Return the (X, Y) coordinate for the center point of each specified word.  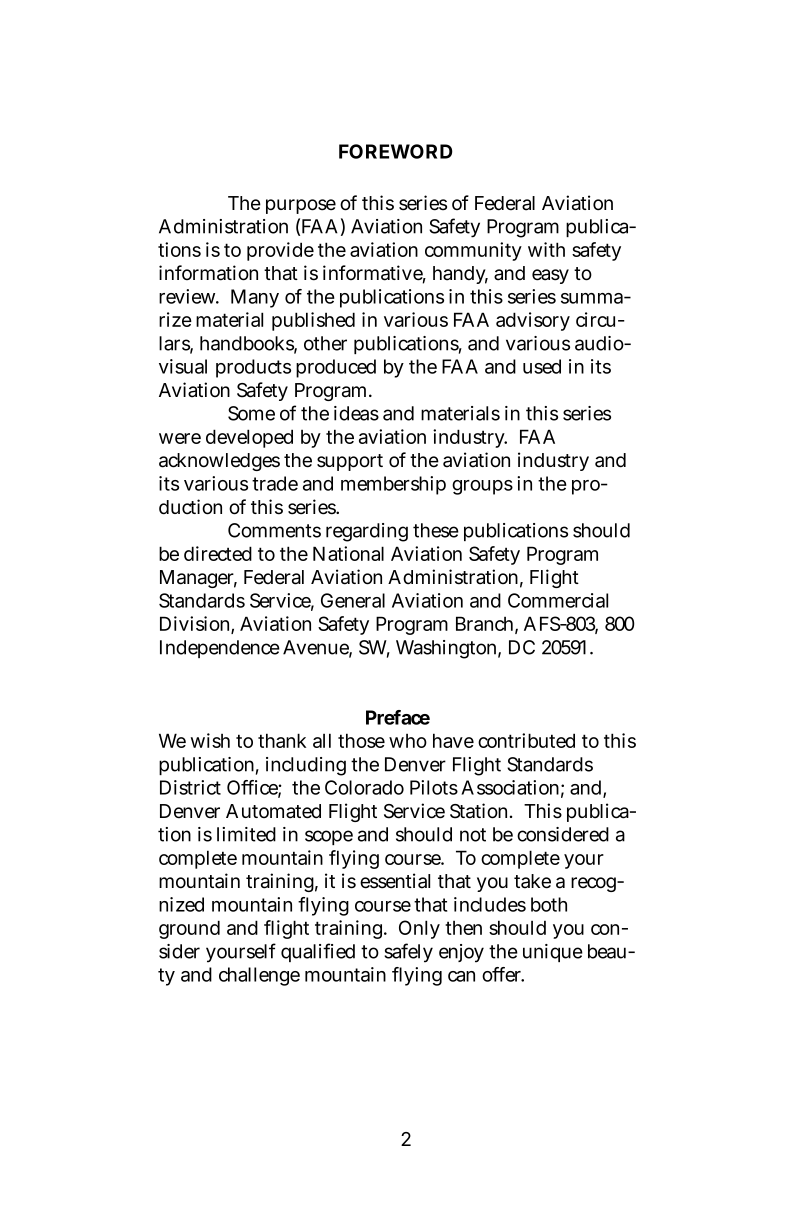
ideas (356, 413)
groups (482, 487)
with (546, 249)
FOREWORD (396, 151)
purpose (301, 206)
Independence (220, 649)
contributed (526, 740)
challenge (259, 976)
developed (249, 438)
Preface (398, 717)
